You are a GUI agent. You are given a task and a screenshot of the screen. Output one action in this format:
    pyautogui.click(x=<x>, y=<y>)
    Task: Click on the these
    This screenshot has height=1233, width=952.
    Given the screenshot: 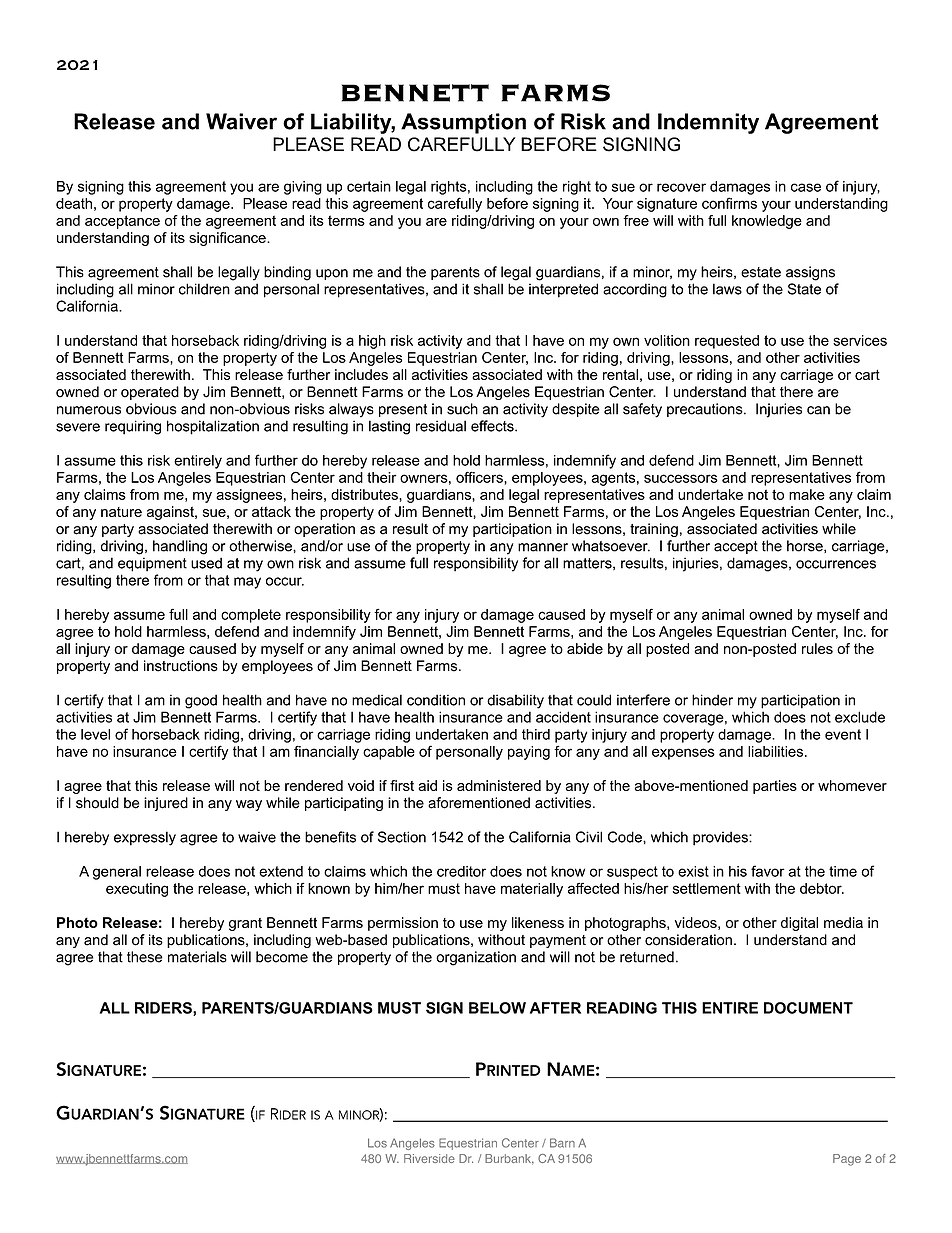 What is the action you would take?
    pyautogui.click(x=144, y=957)
